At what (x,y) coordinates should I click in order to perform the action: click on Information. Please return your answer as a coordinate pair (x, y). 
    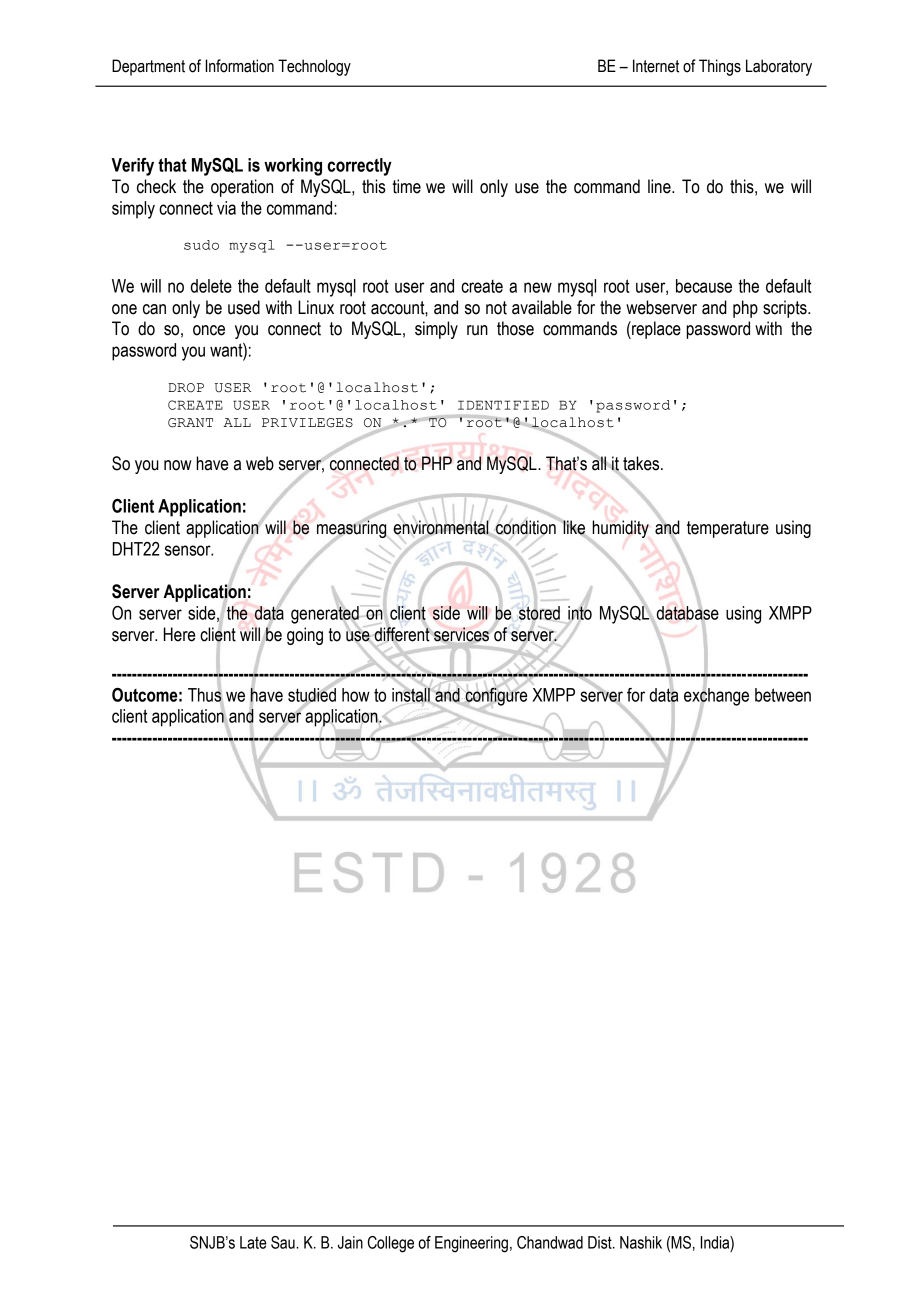
    Looking at the image, I should click on (240, 66).
